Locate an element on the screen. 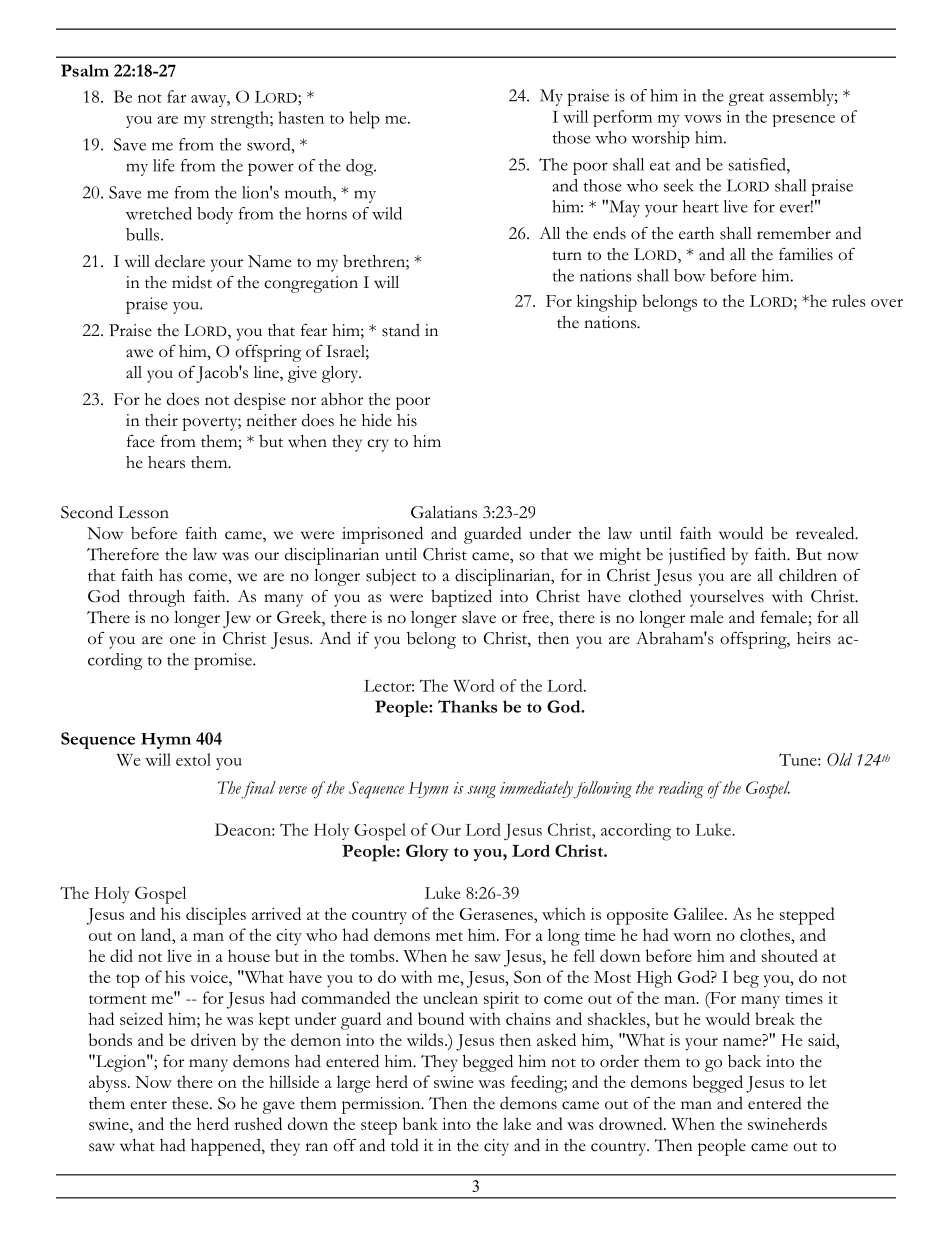 The image size is (952, 1233). cry is located at coordinates (378, 445).
